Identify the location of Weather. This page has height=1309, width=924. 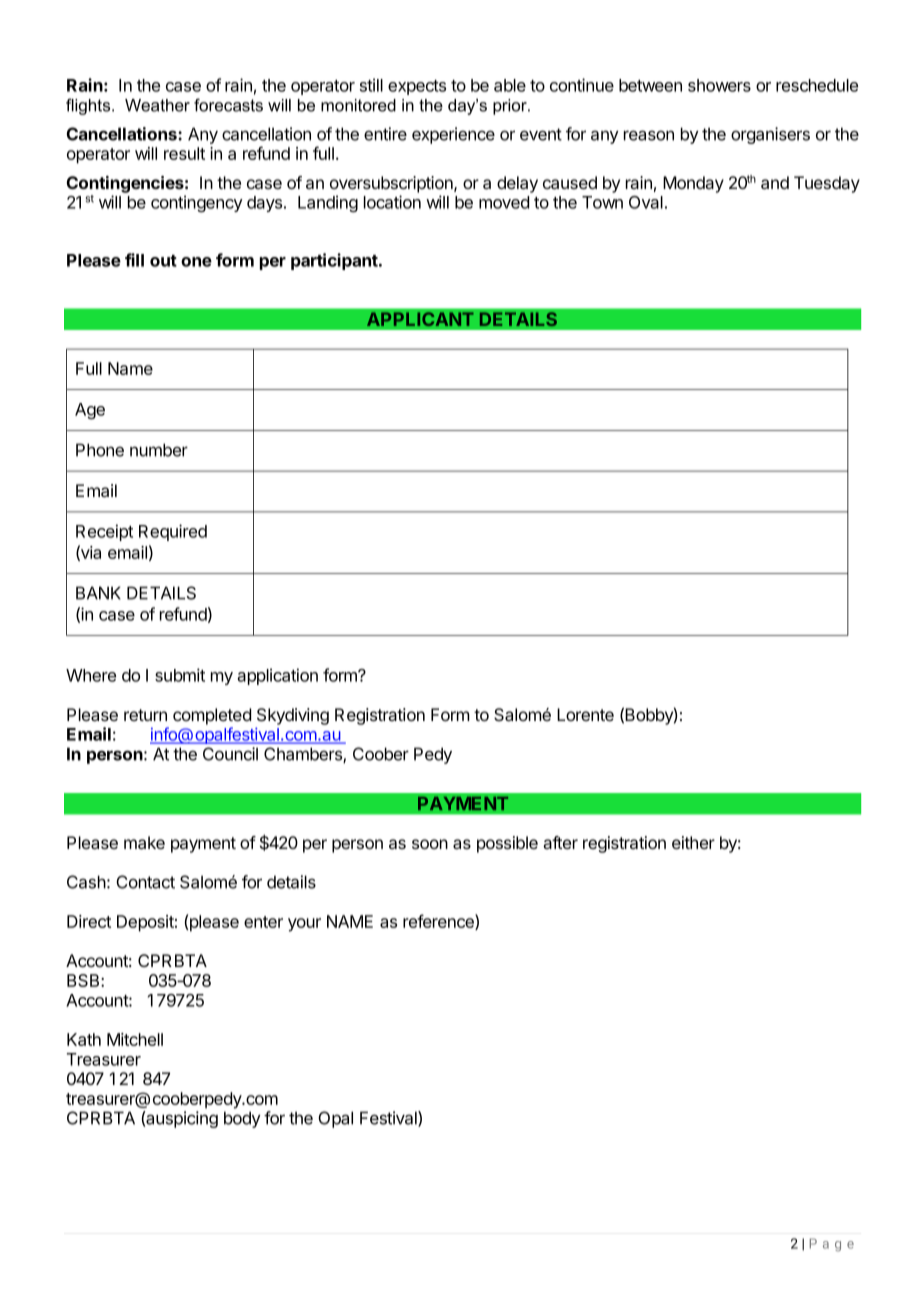
(157, 105).
